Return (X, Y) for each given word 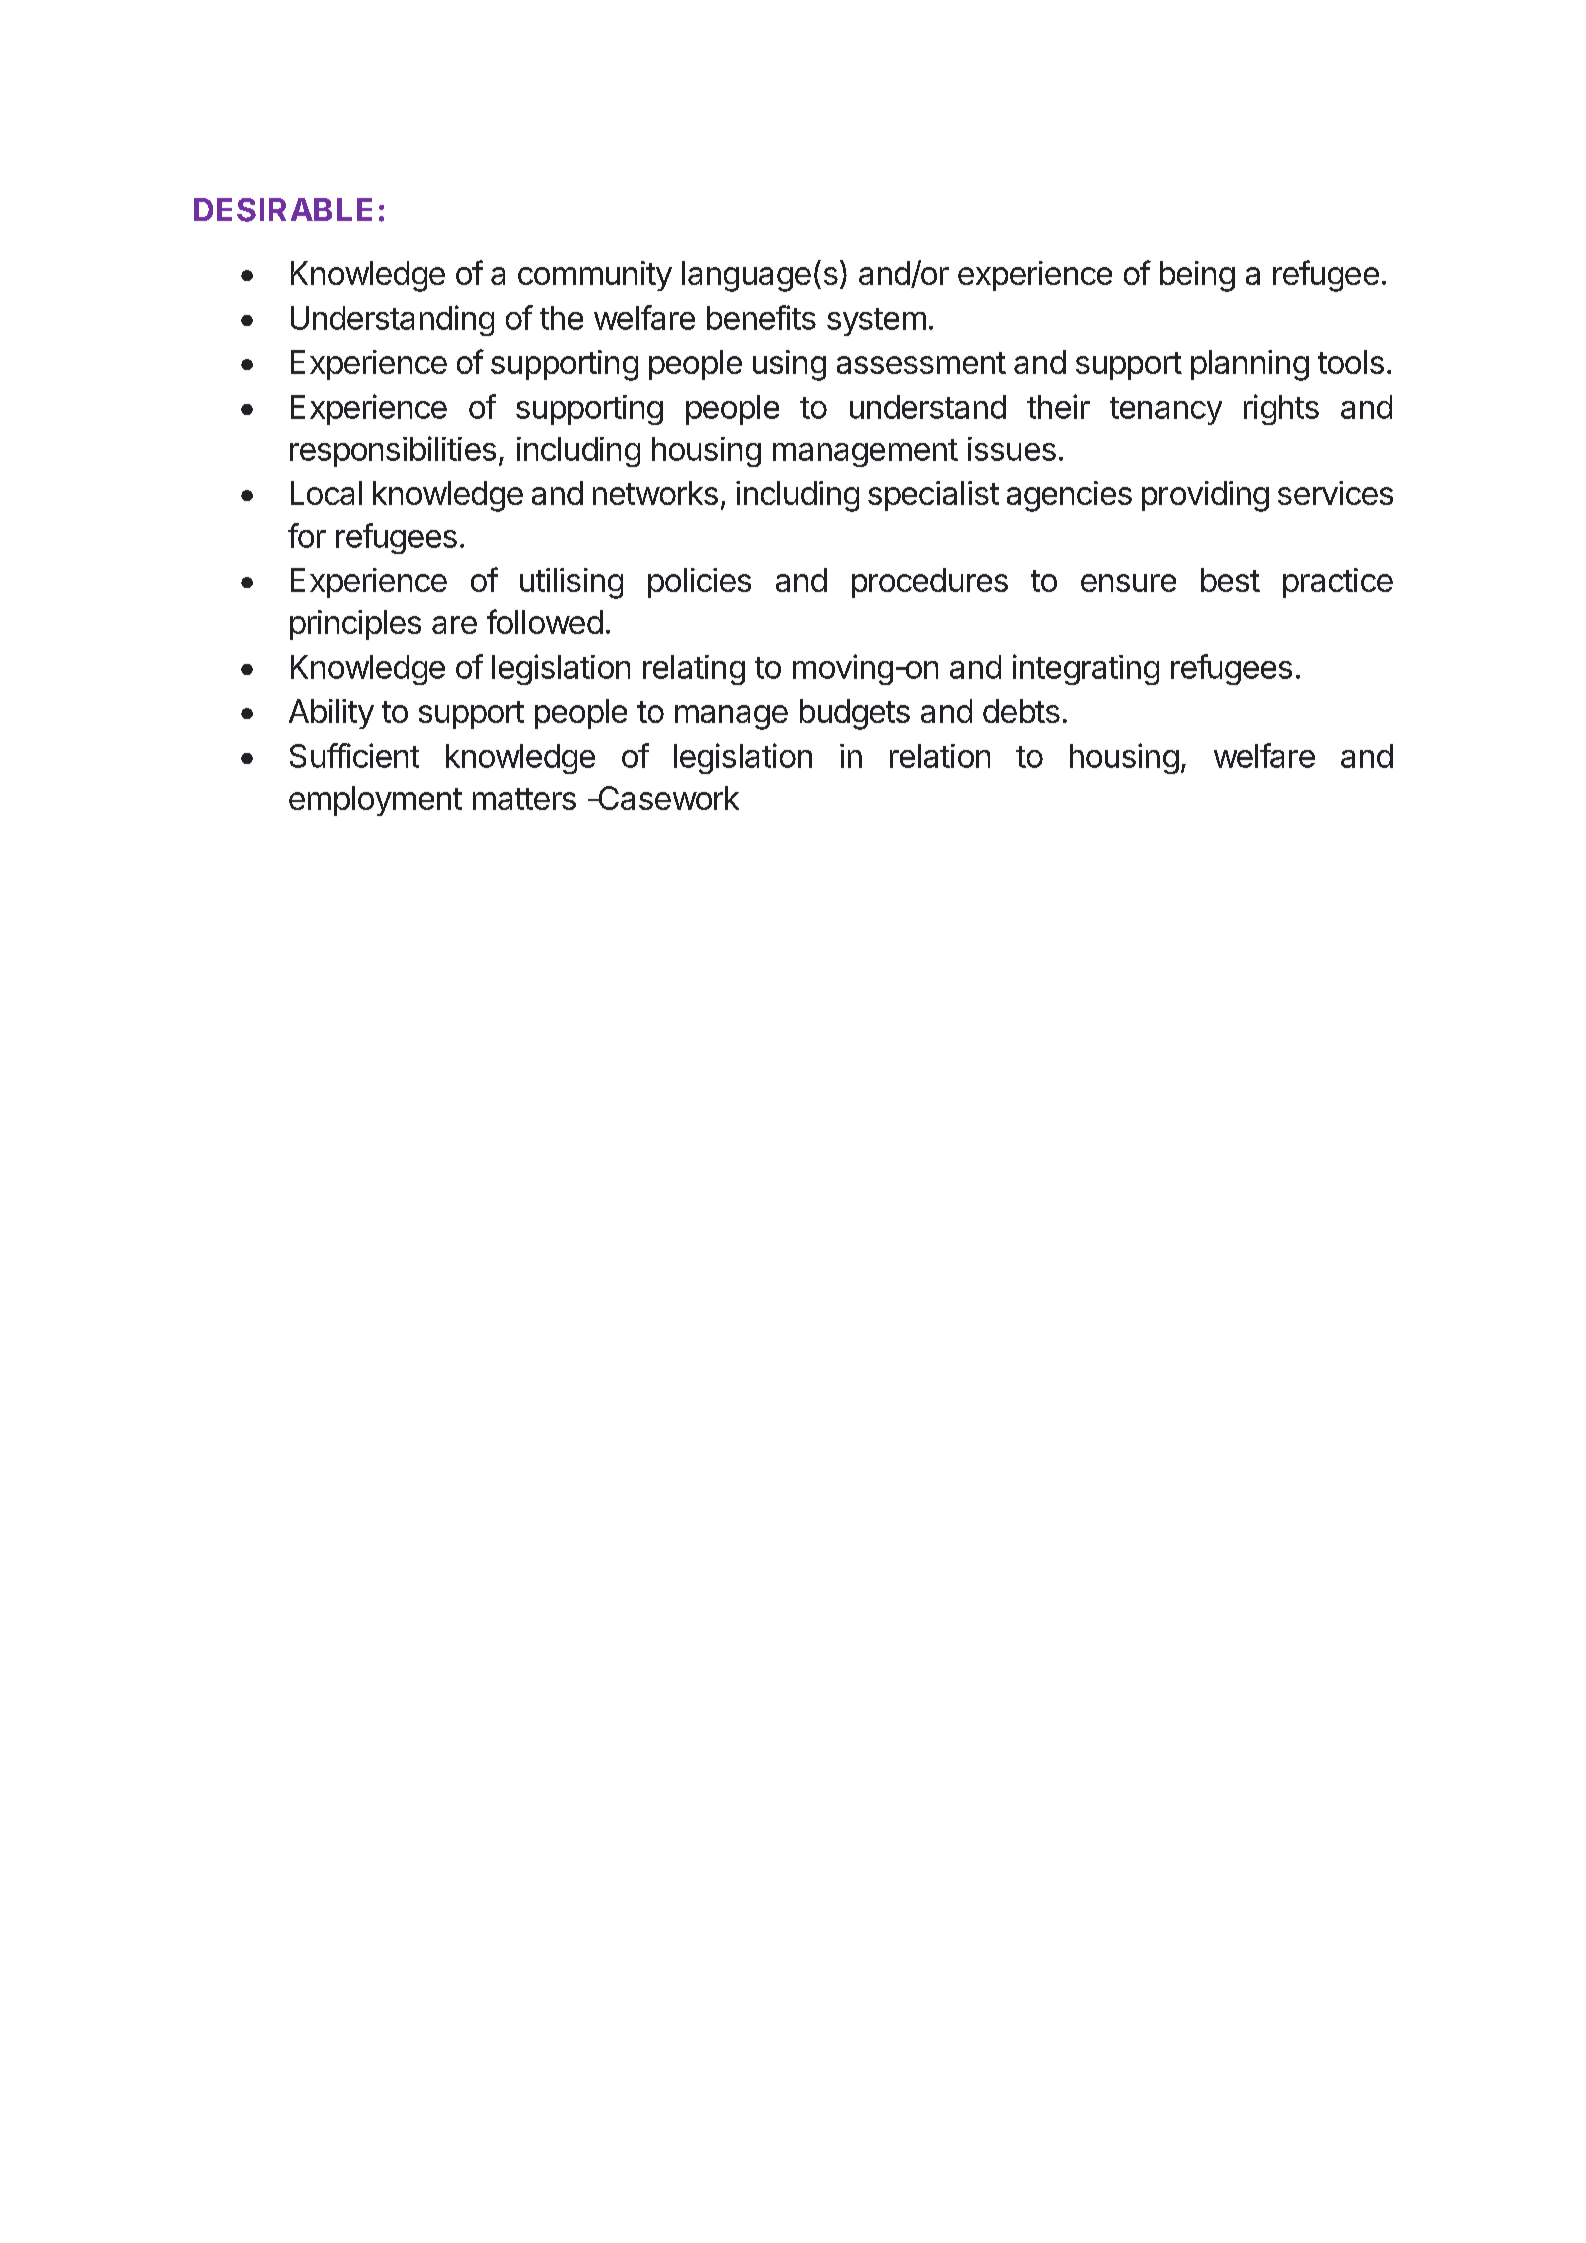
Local (326, 493)
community (595, 276)
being (1197, 276)
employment (375, 801)
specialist (933, 496)
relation (940, 756)
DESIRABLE (283, 210)
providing (1205, 496)
